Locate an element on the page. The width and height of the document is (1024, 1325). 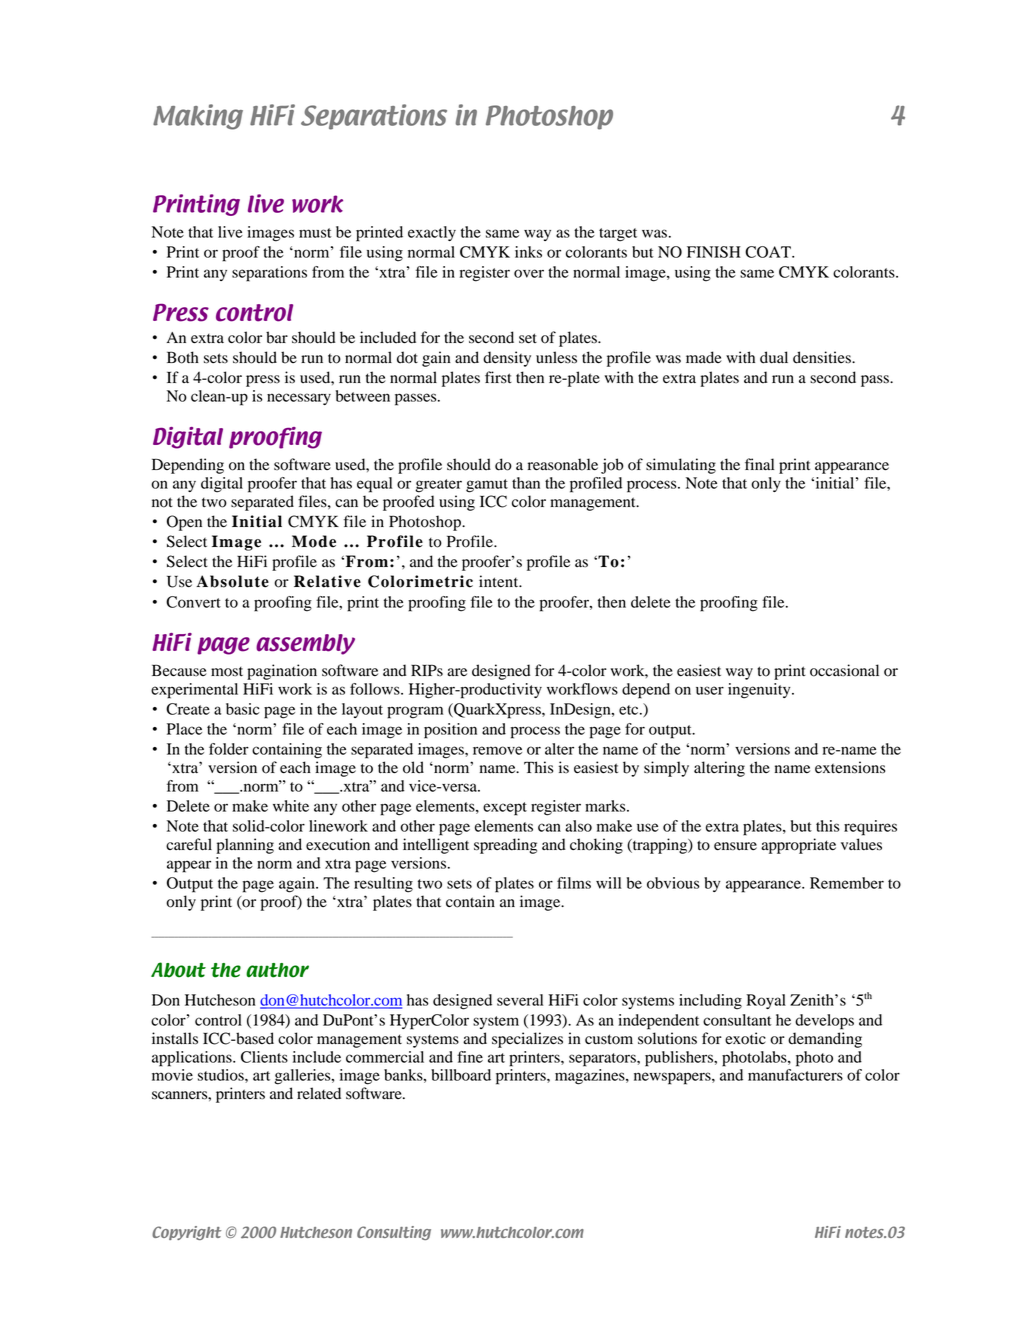
pagination is located at coordinates (282, 672).
